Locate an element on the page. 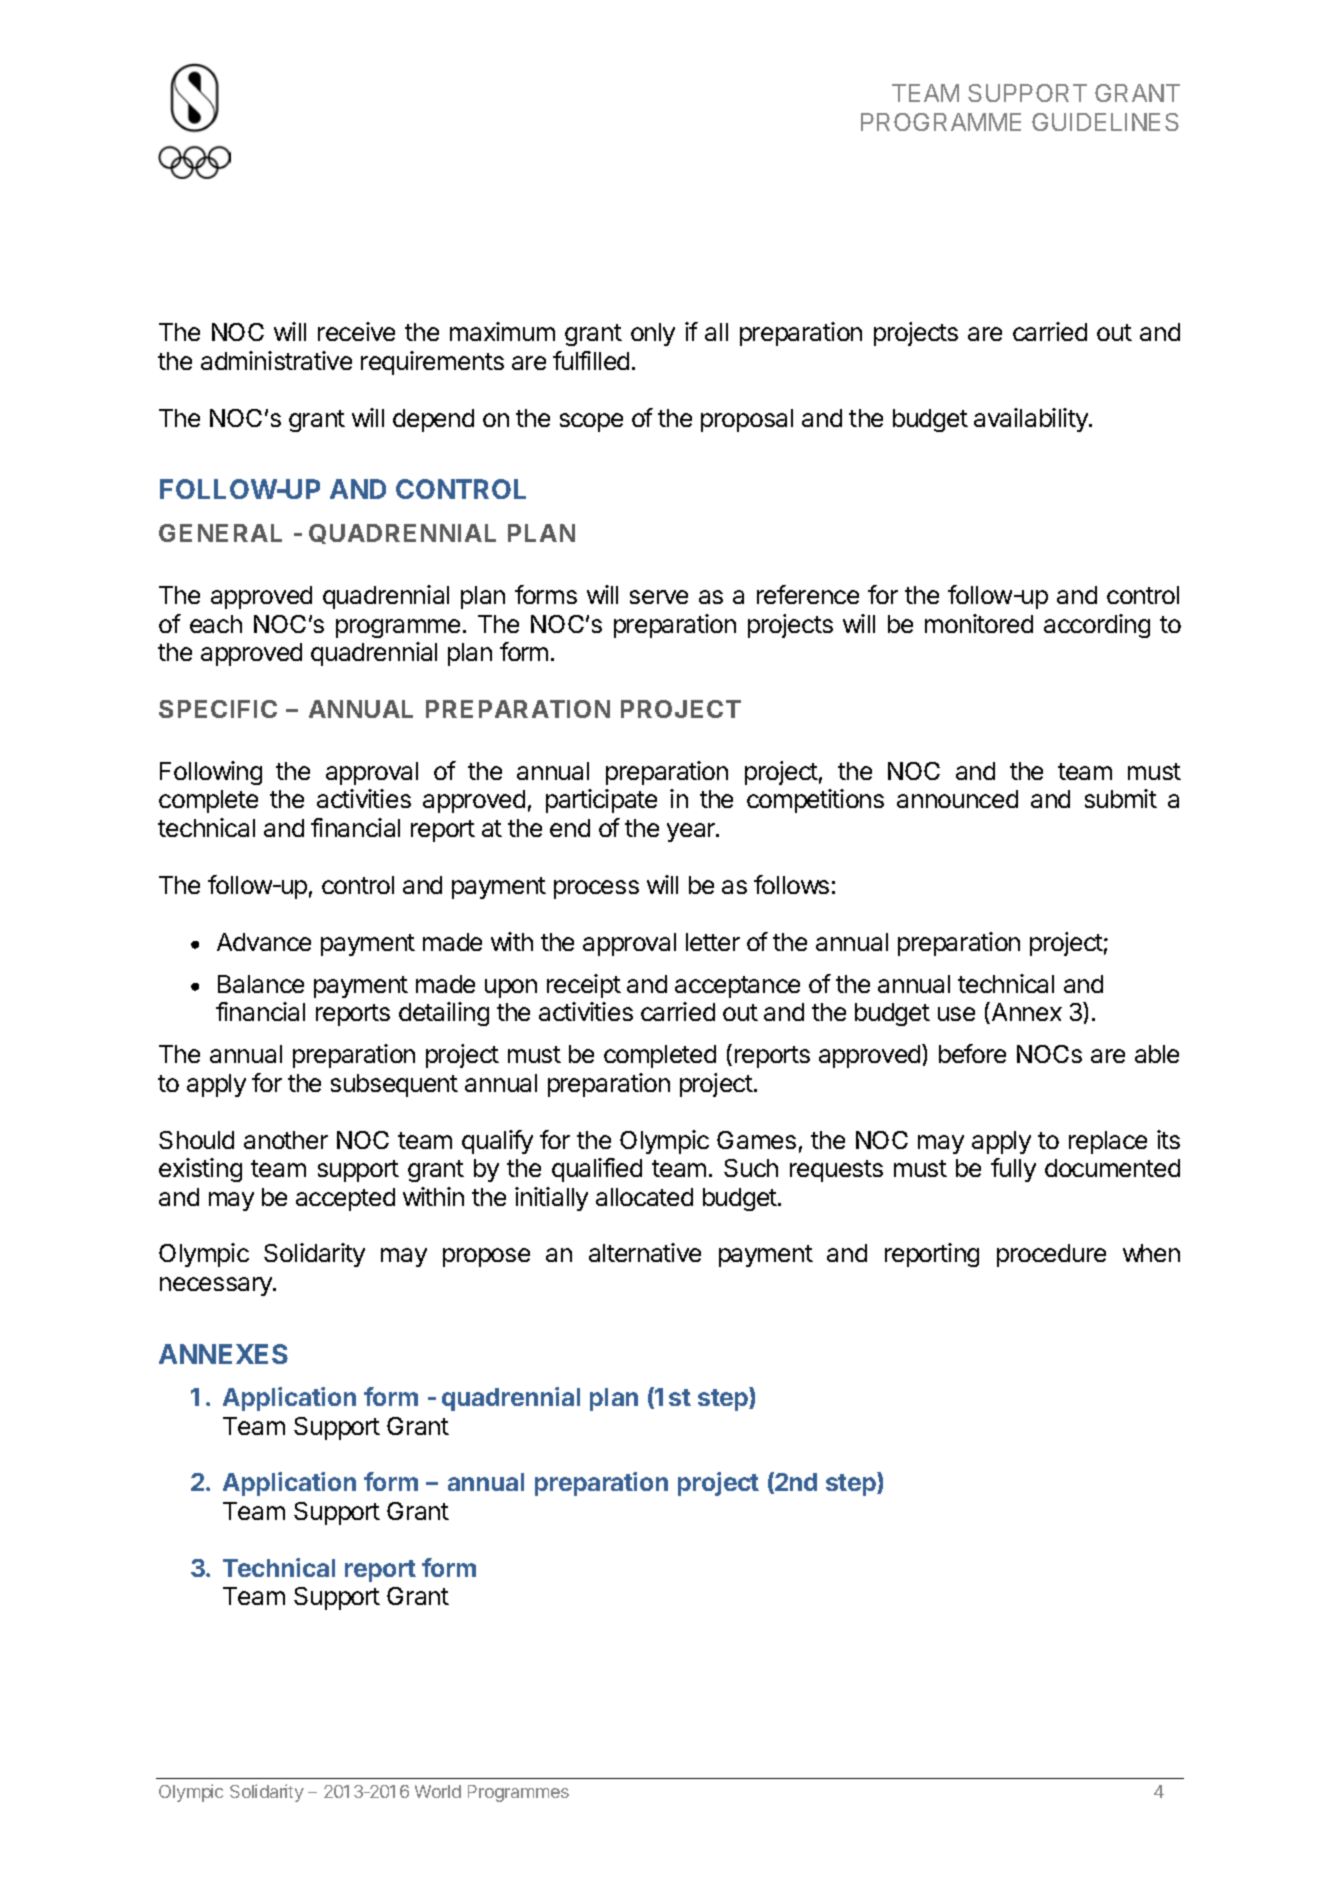 Image resolution: width=1340 pixels, height=1895 pixels. according is located at coordinates (1097, 626).
